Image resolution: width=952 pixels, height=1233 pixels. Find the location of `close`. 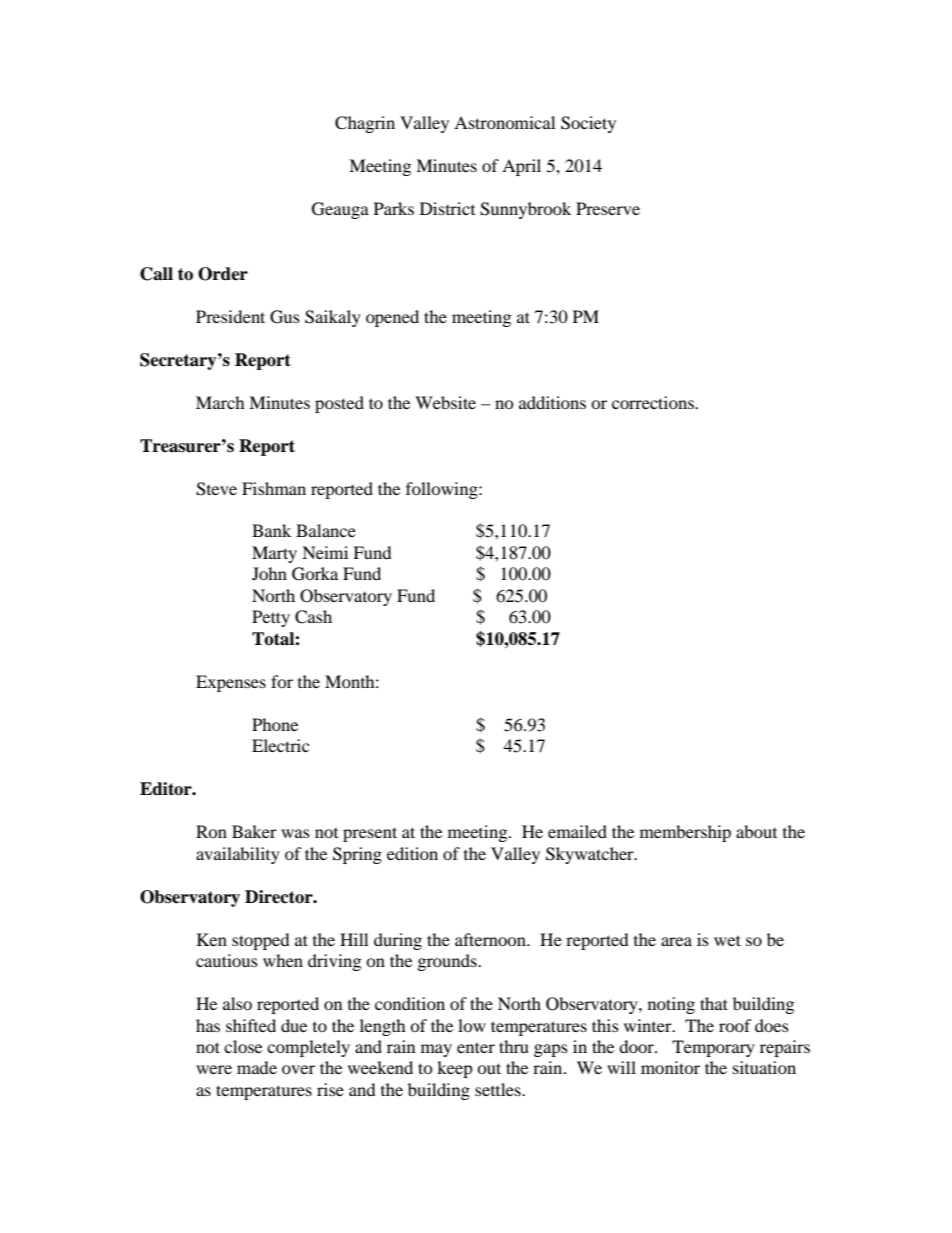

close is located at coordinates (243, 1046).
